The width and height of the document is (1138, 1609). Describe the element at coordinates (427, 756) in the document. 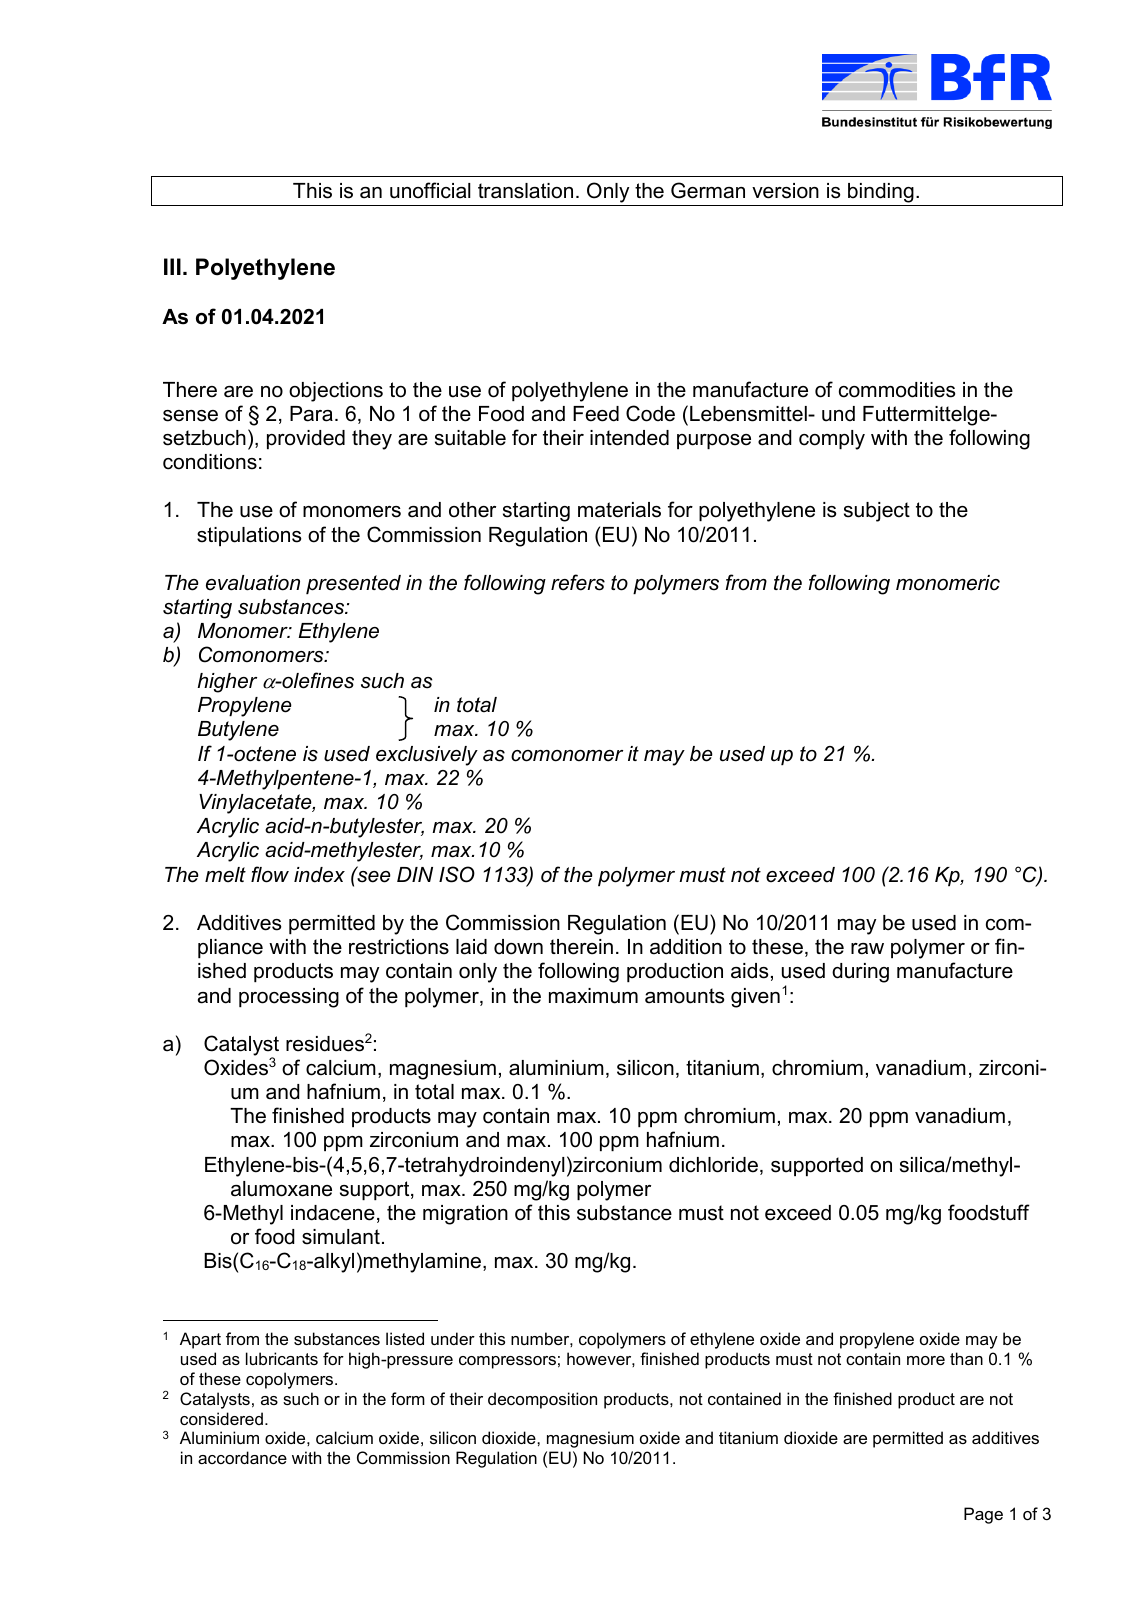

I see `exclusively` at that location.
